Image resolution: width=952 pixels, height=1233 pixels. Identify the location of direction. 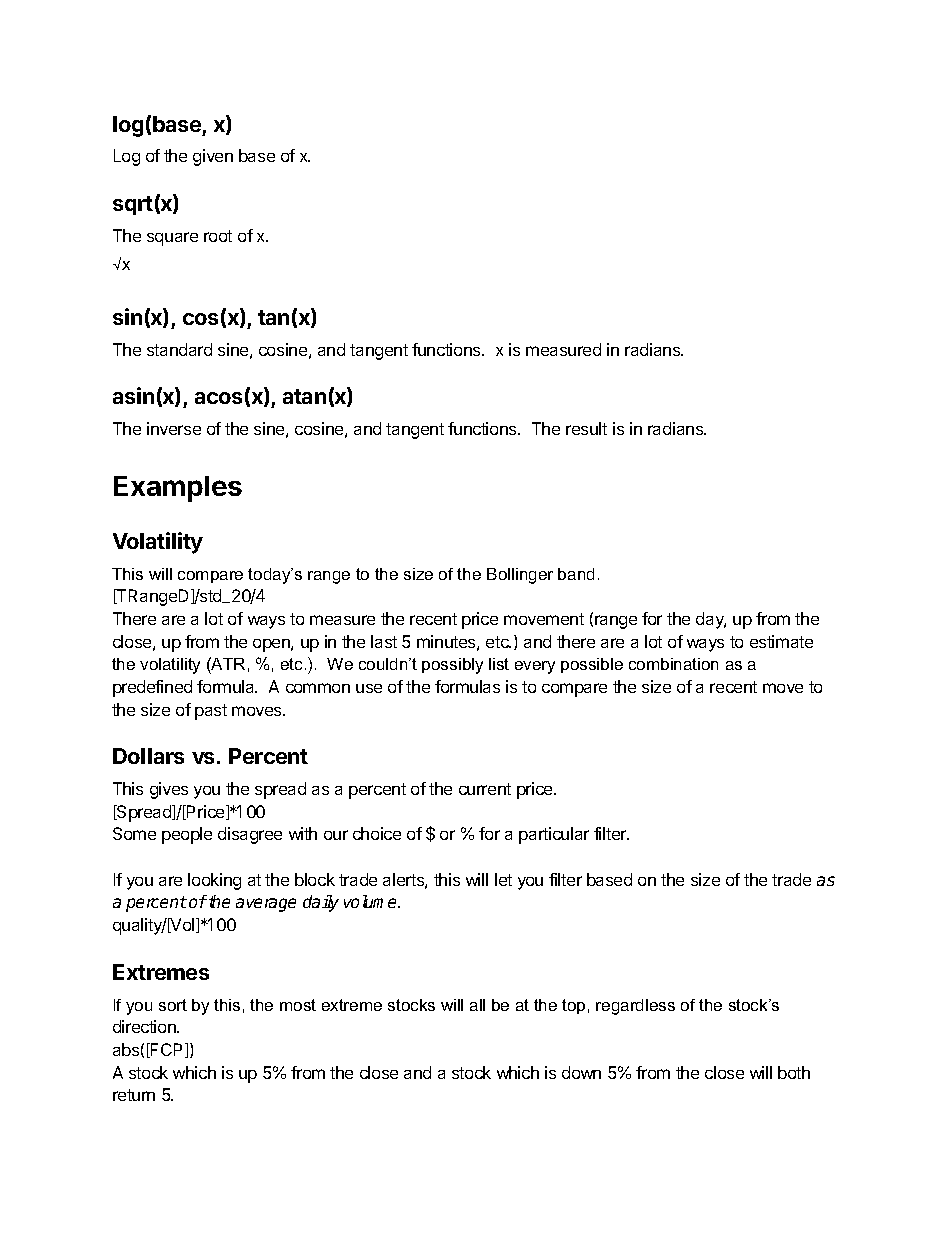
(145, 1026).
